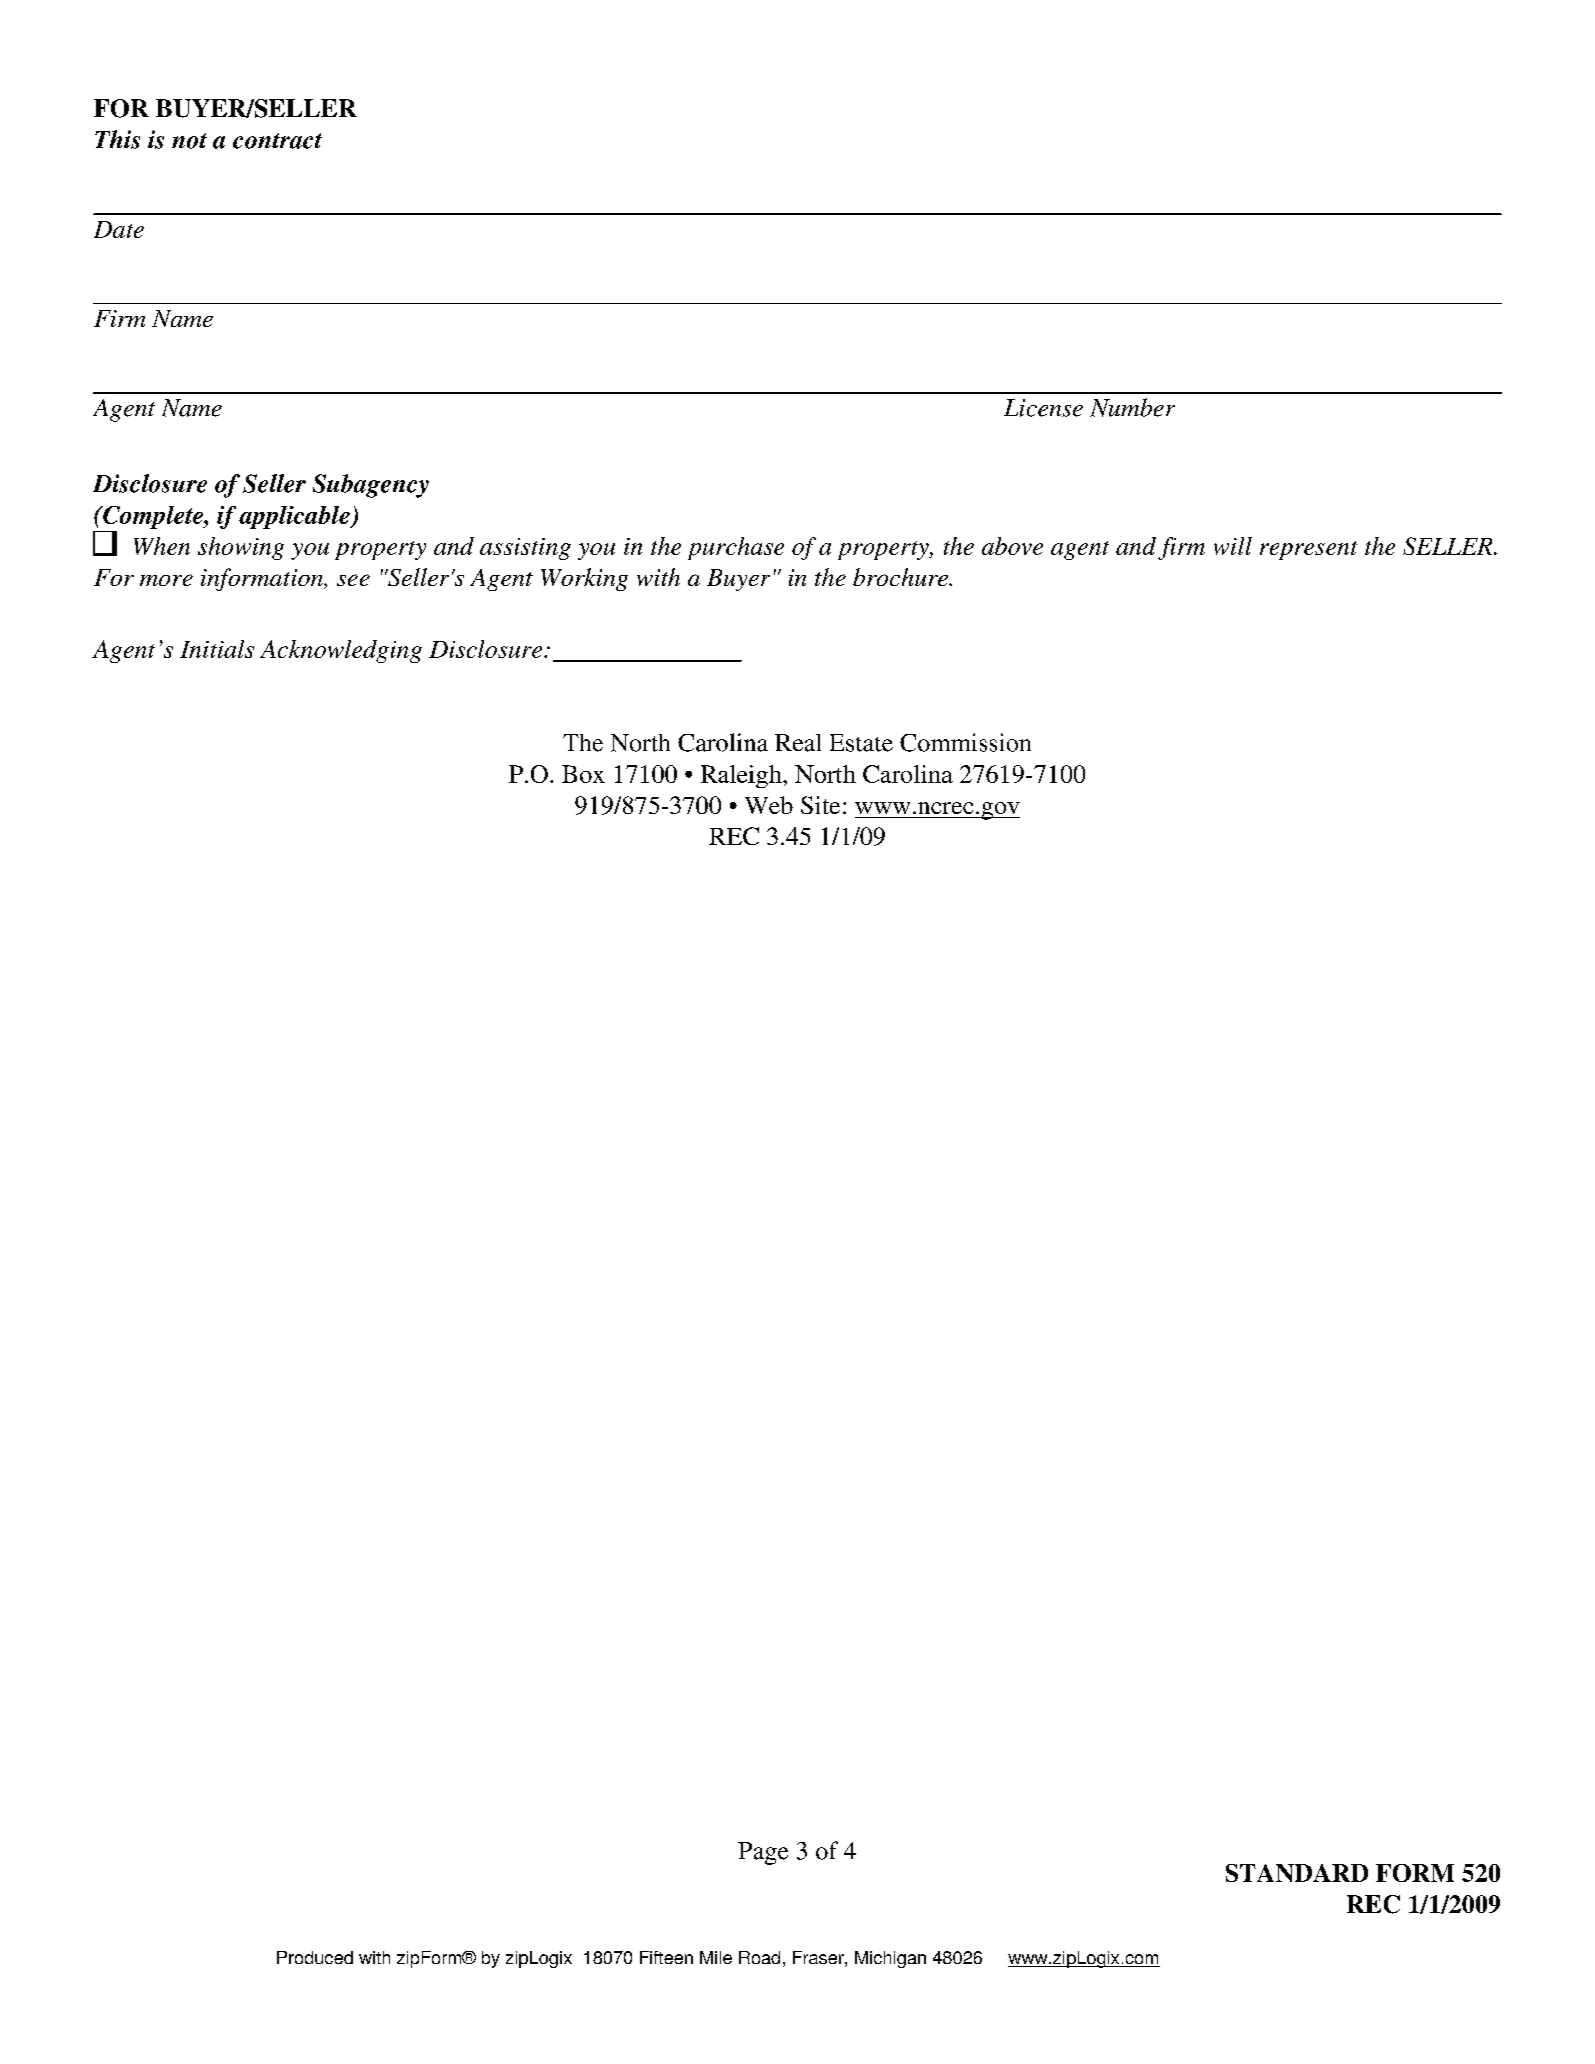 This screenshot has width=1595, height=2064. Describe the element at coordinates (742, 776) in the screenshot. I see `Raleigh` at that location.
